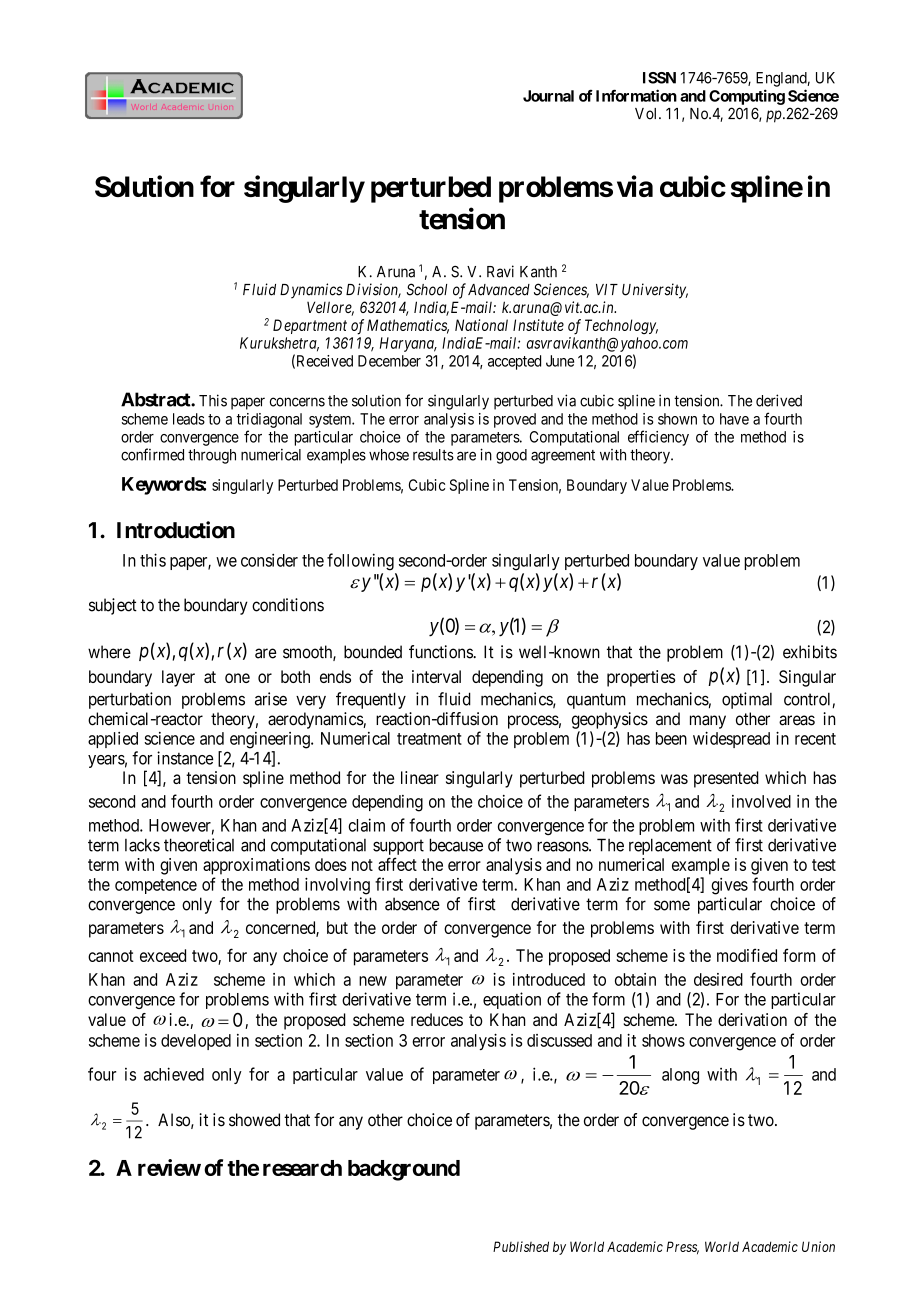 The height and width of the document is (1308, 924). I want to click on Published, so click(521, 1246).
